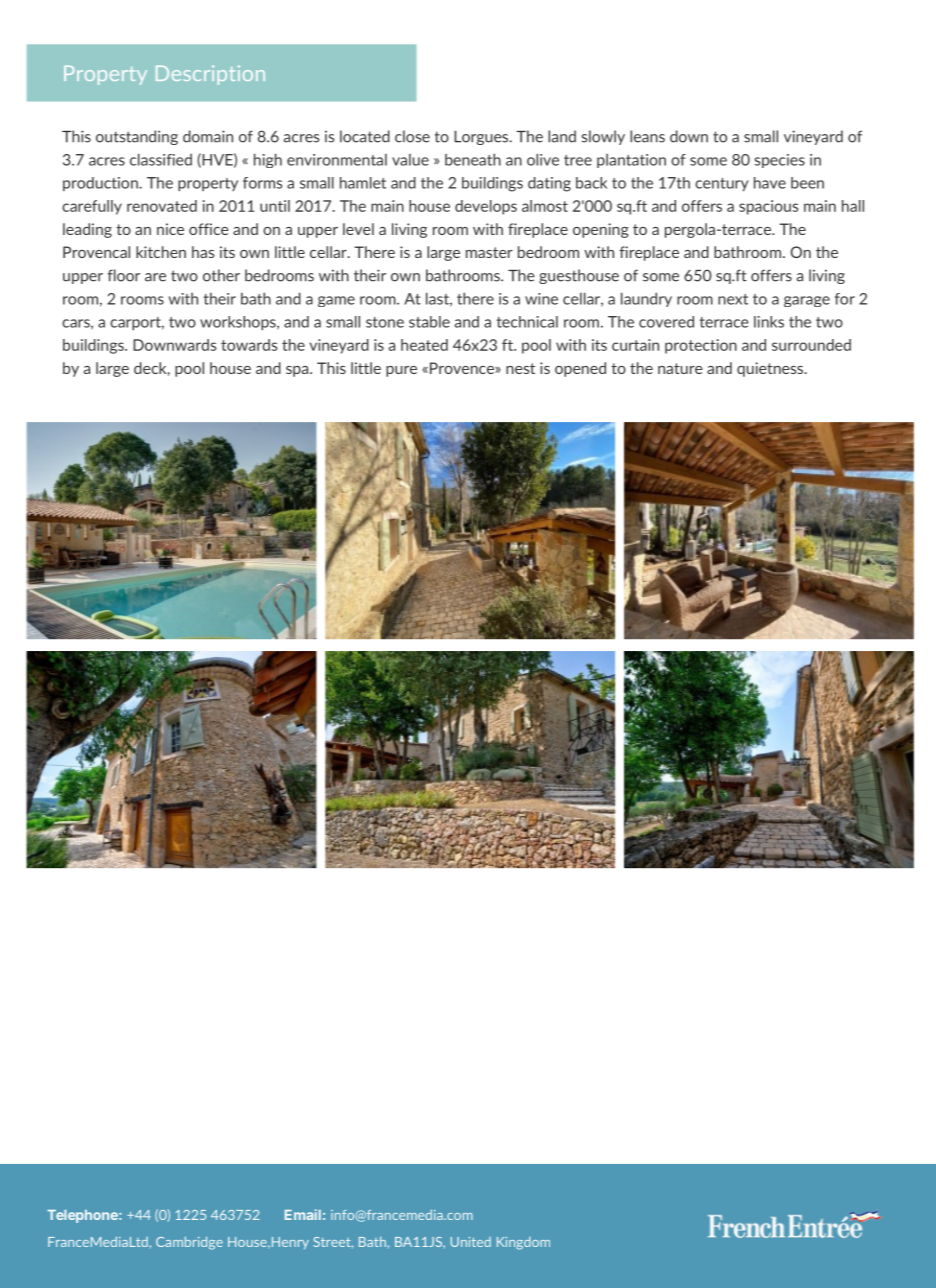  I want to click on Provence, so click(463, 368).
